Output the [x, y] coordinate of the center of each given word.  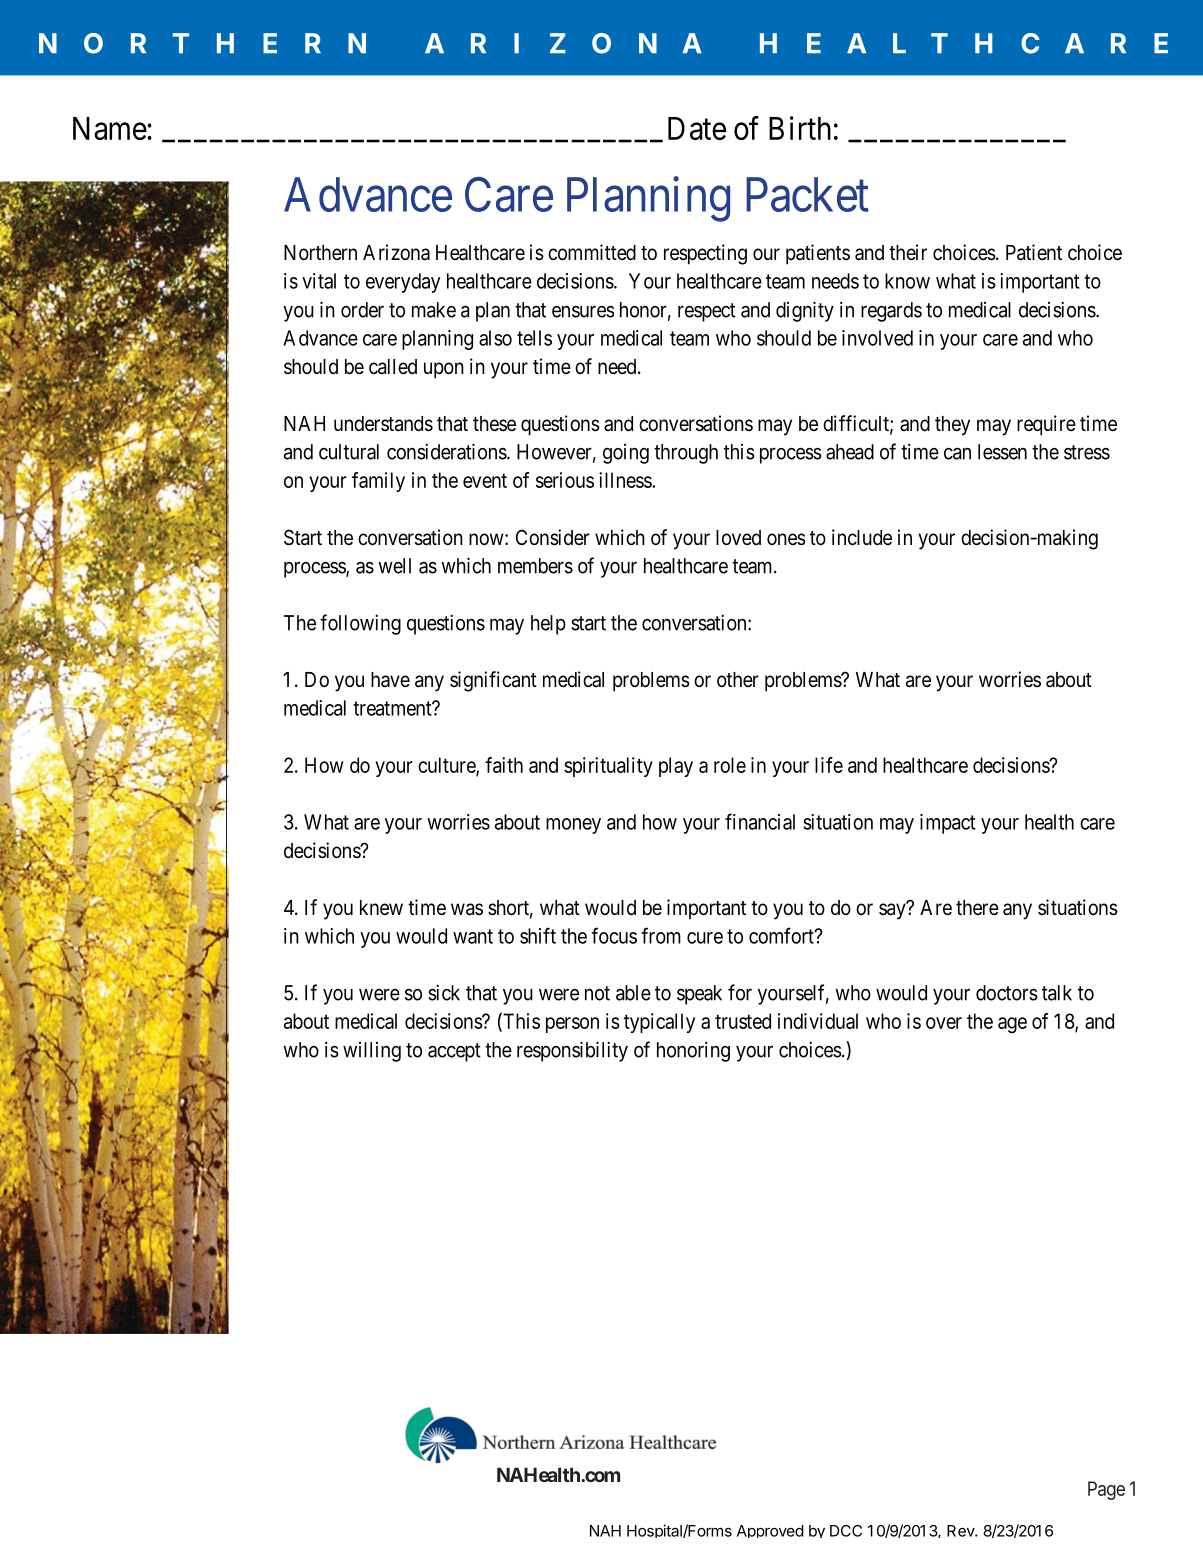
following [360, 624]
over [944, 1023]
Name [110, 128]
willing [372, 1052]
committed [592, 252]
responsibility [572, 1051]
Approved [770, 1531]
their [908, 252]
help [548, 625]
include [862, 537]
